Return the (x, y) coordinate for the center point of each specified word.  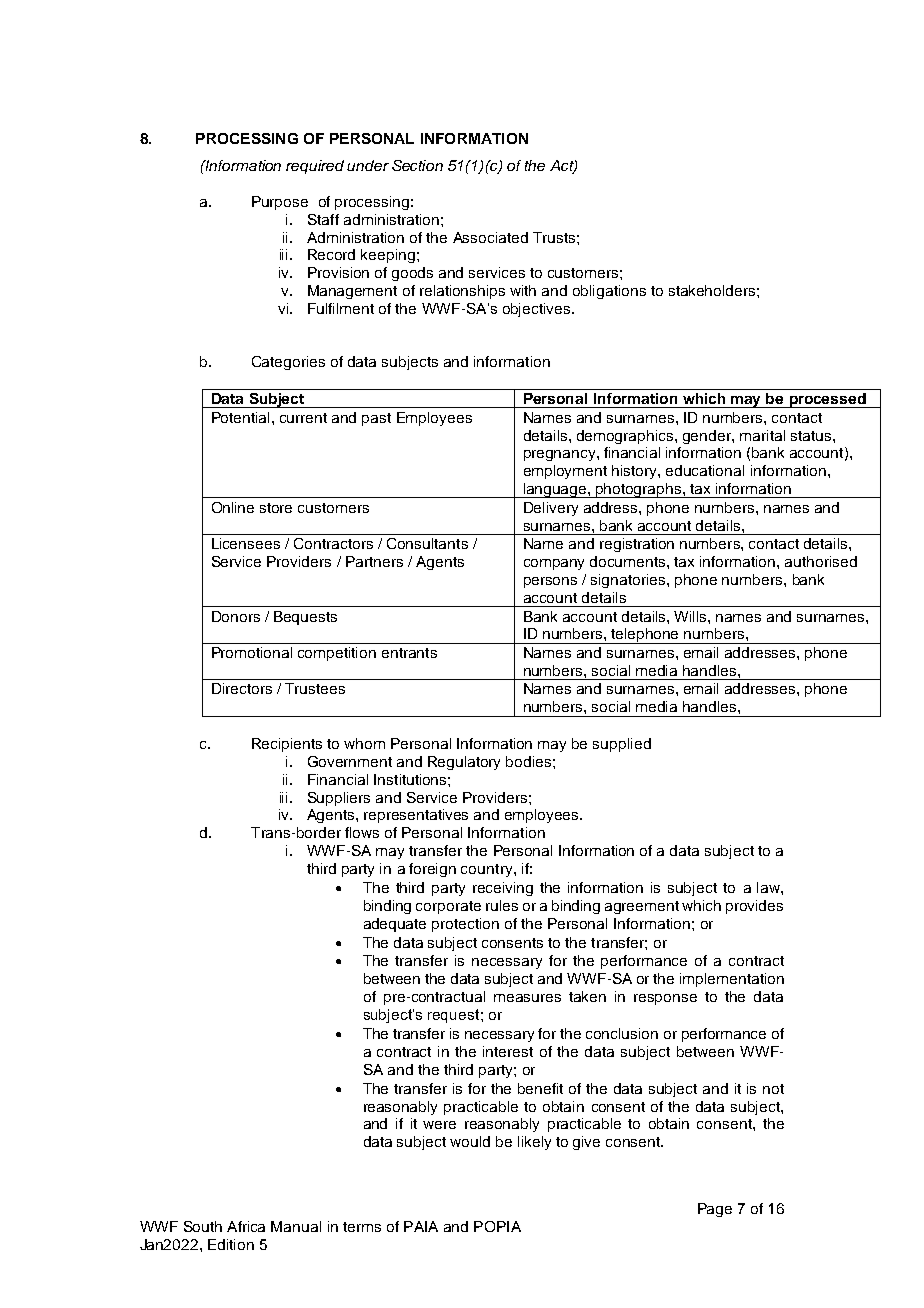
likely (534, 1143)
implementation (732, 980)
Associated (490, 237)
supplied (622, 745)
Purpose (280, 203)
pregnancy (561, 455)
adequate (395, 925)
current (303, 418)
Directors (242, 688)
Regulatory (464, 763)
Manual (296, 1226)
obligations (609, 292)
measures (527, 998)
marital (762, 435)
